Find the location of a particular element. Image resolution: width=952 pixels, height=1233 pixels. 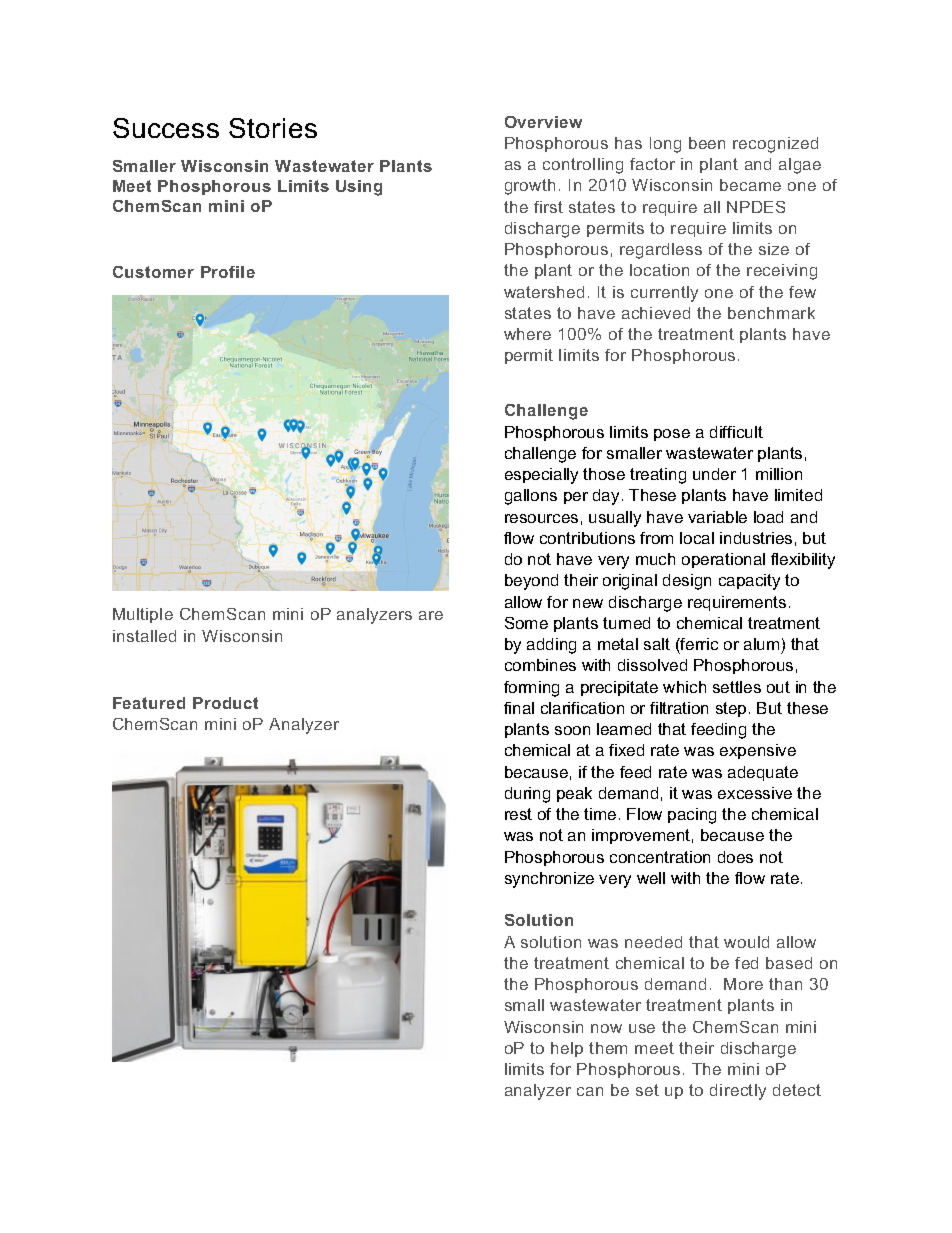

Stories is located at coordinates (273, 128).
